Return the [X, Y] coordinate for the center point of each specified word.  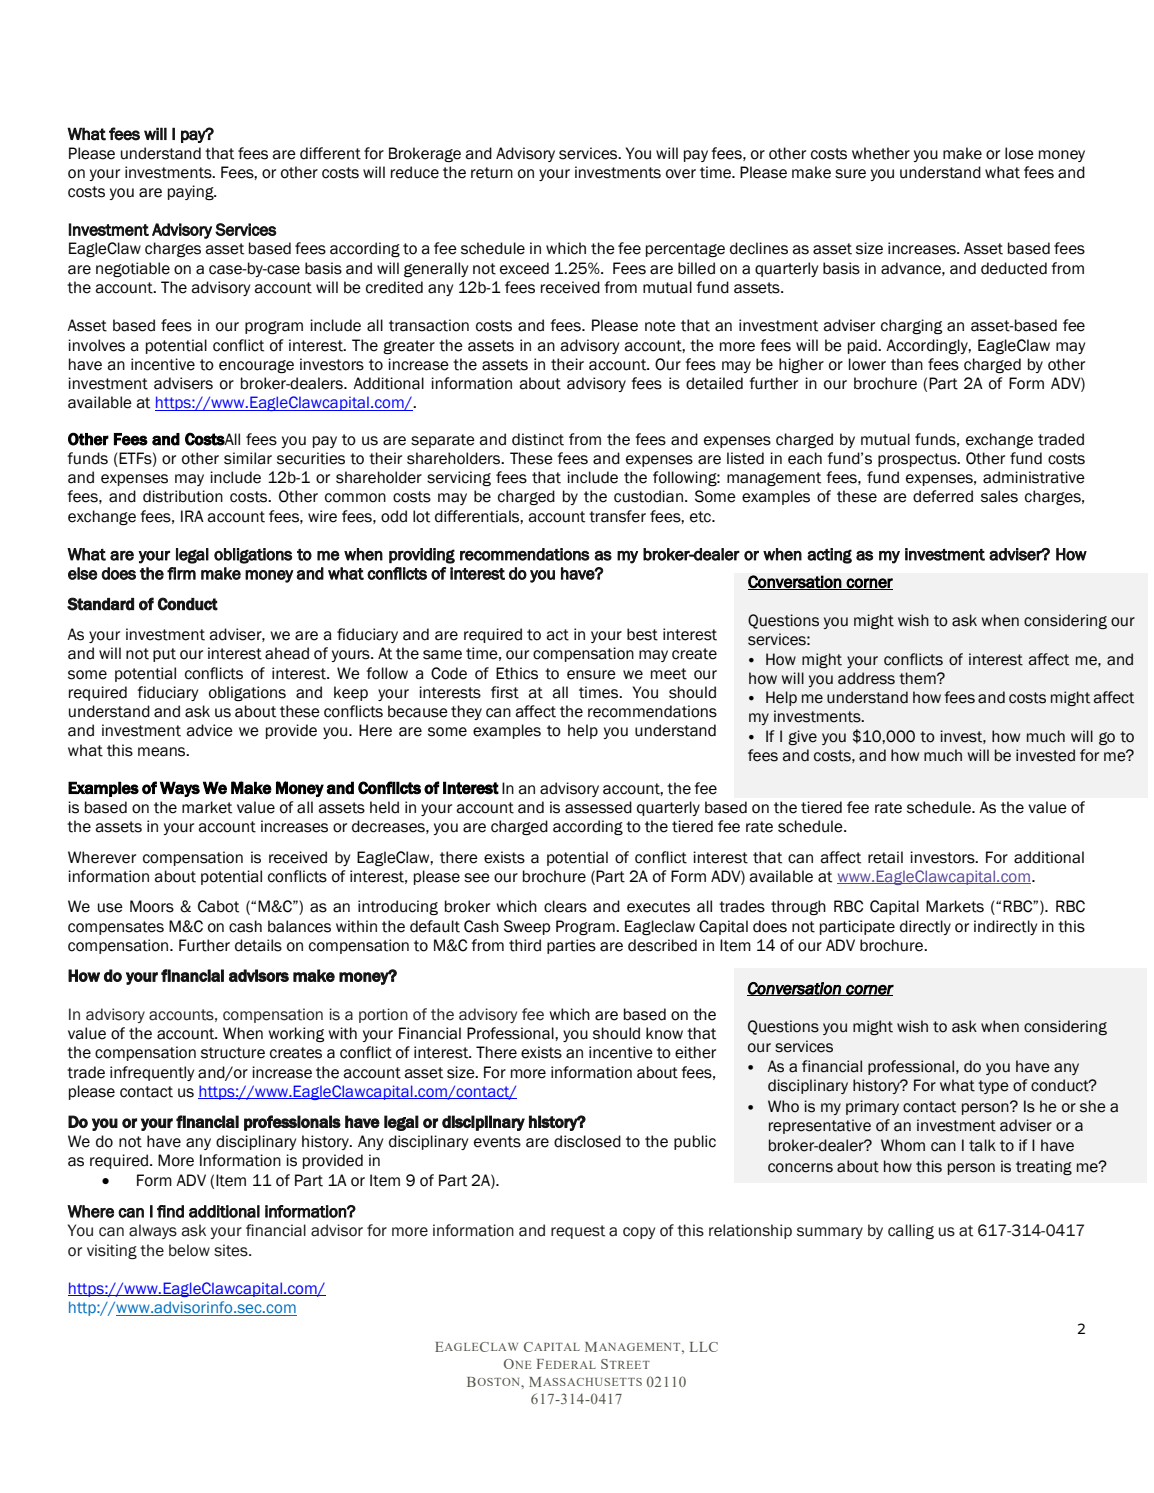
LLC [704, 1347]
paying [192, 192]
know [664, 1033]
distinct [538, 439]
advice [209, 730]
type [993, 1087]
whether [881, 153]
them [918, 678]
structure [233, 1053]
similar [248, 458]
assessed [598, 807]
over [681, 174]
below [189, 1250]
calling [911, 1231]
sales [999, 496]
